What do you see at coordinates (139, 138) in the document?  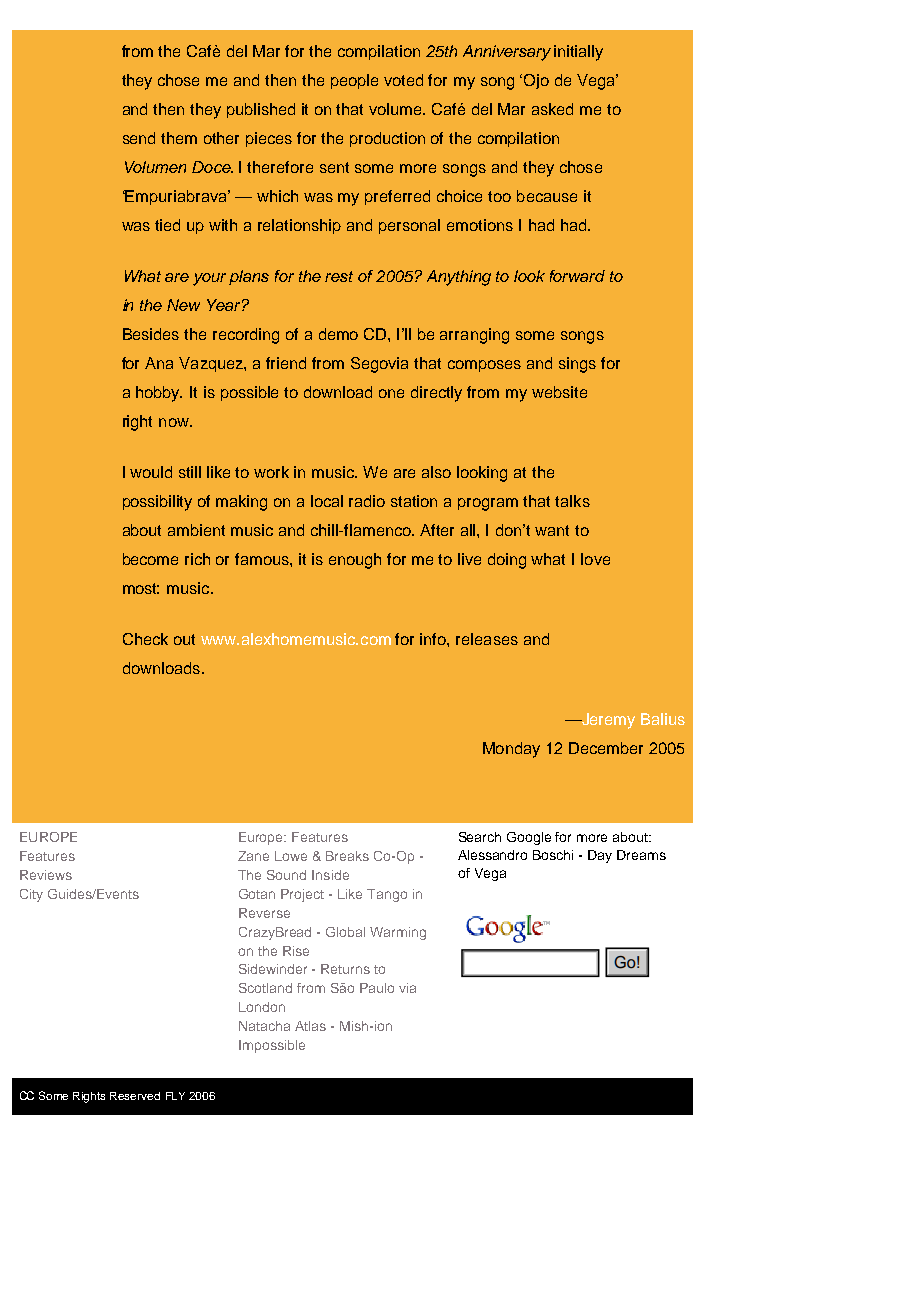 I see `send` at bounding box center [139, 138].
